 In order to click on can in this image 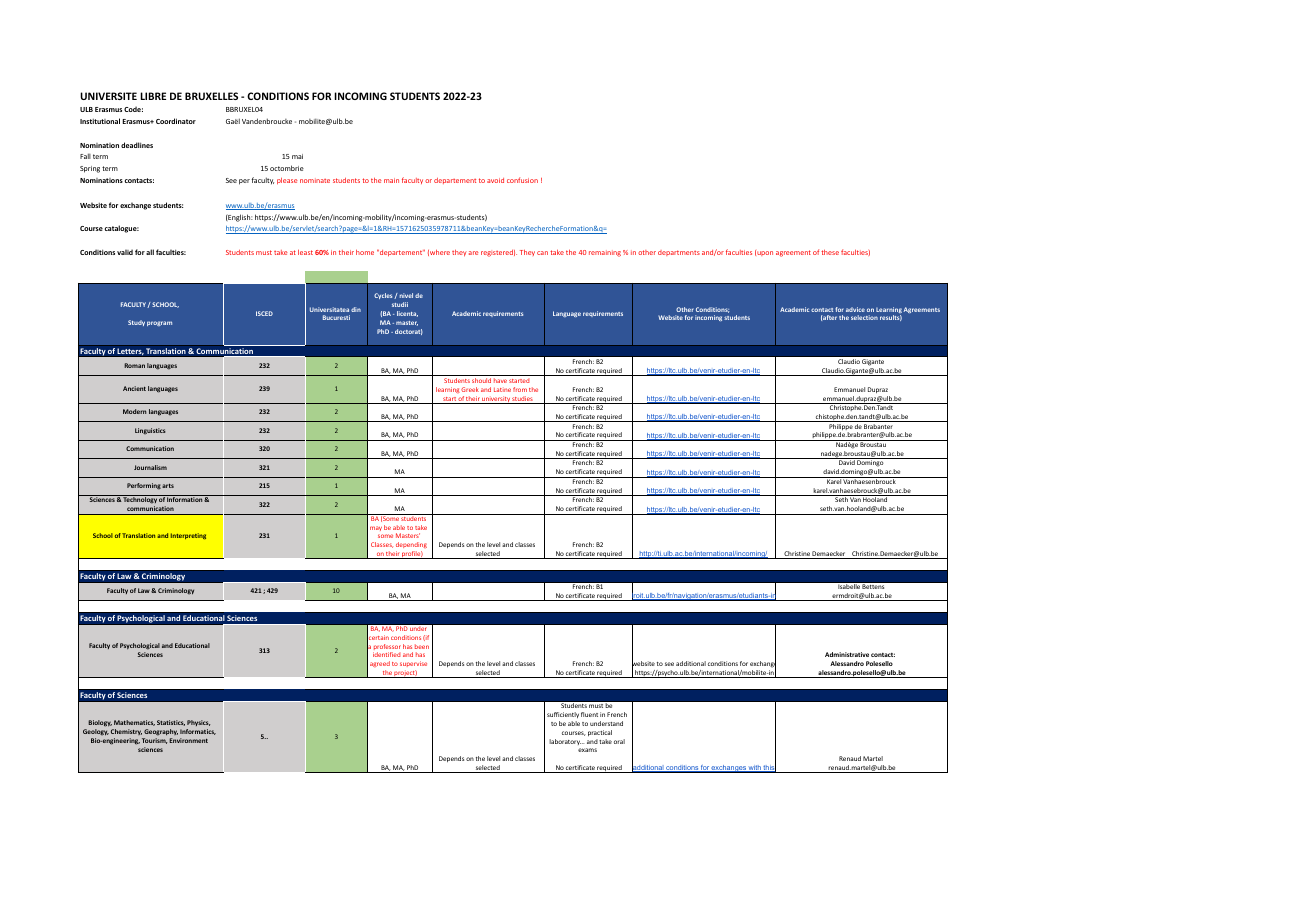, I will do `click(542, 253)`.
